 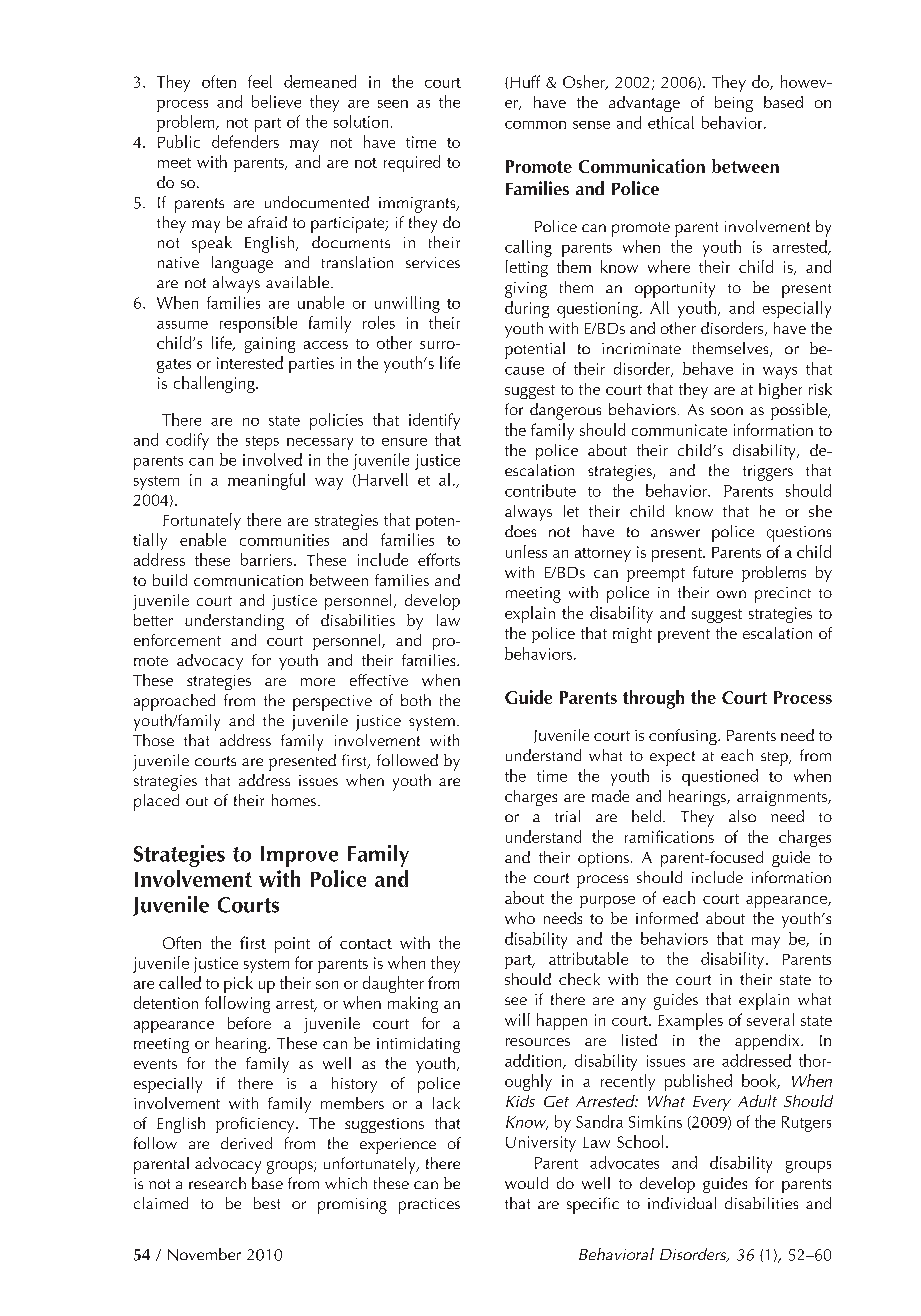 What do you see at coordinates (258, 324) in the page?
I see `responsible` at bounding box center [258, 324].
